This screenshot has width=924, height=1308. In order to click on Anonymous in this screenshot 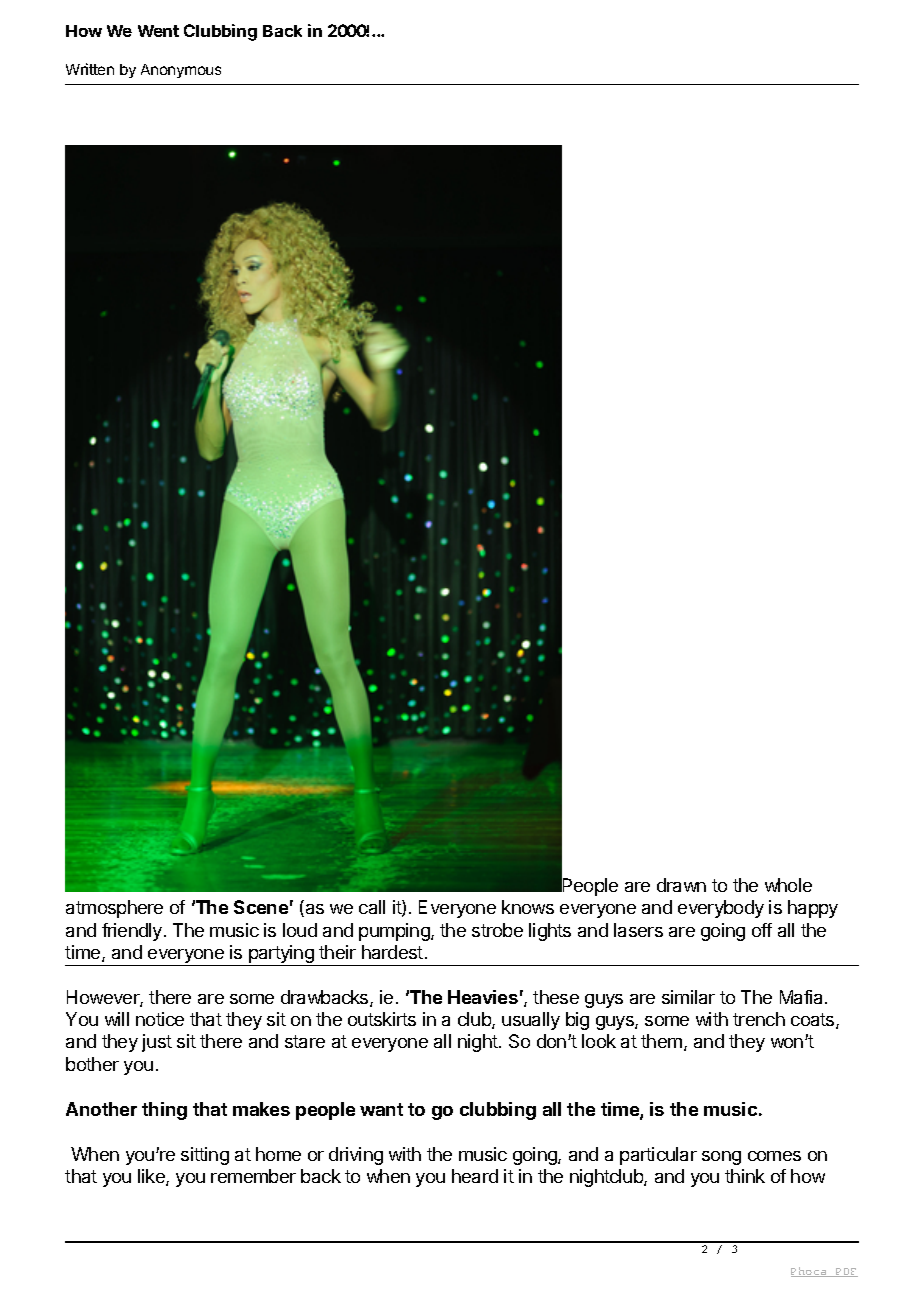, I will do `click(181, 71)`.
